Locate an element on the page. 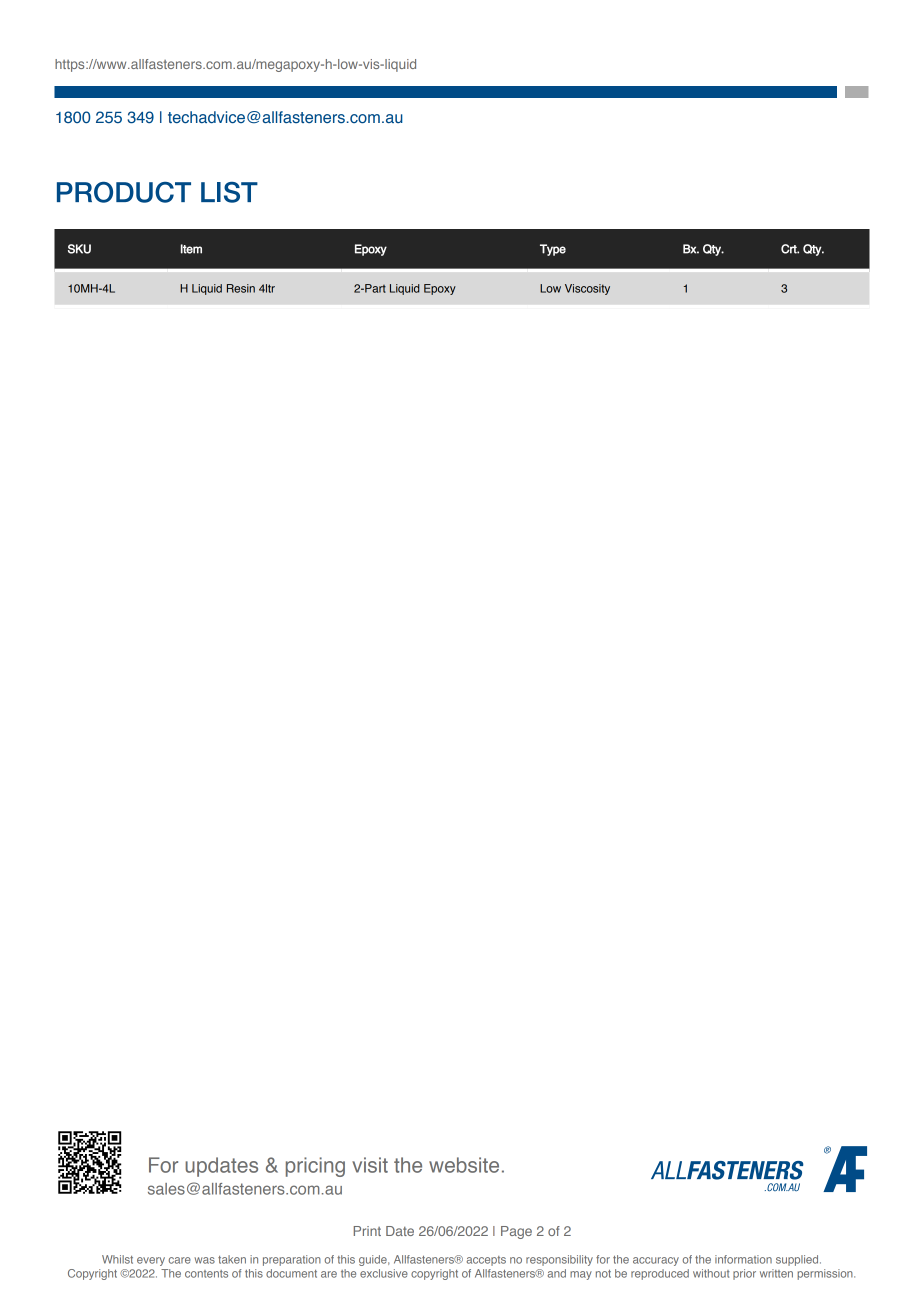 The height and width of the document is (1308, 924). care is located at coordinates (180, 1260).
